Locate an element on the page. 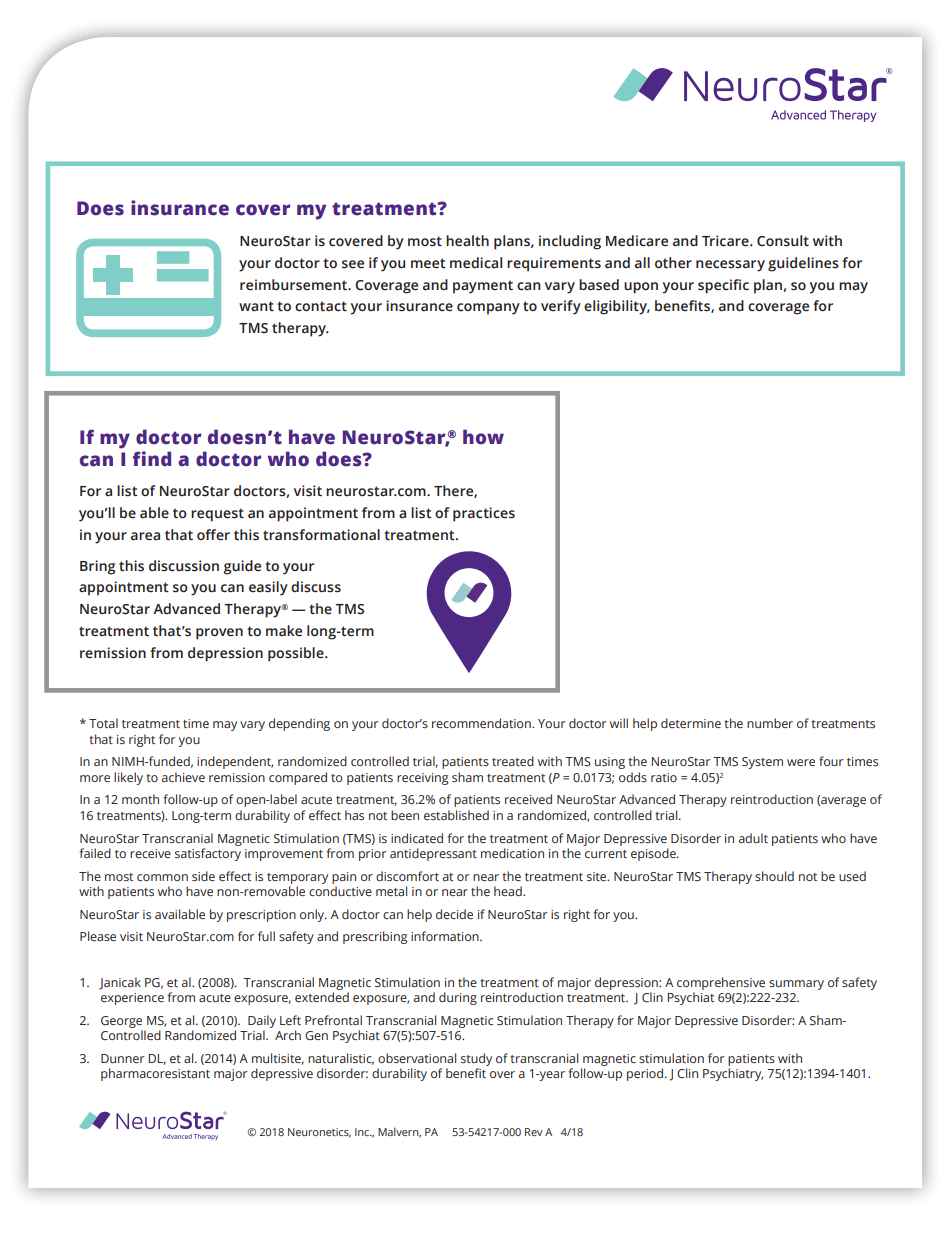  recommendation is located at coordinates (482, 723).
